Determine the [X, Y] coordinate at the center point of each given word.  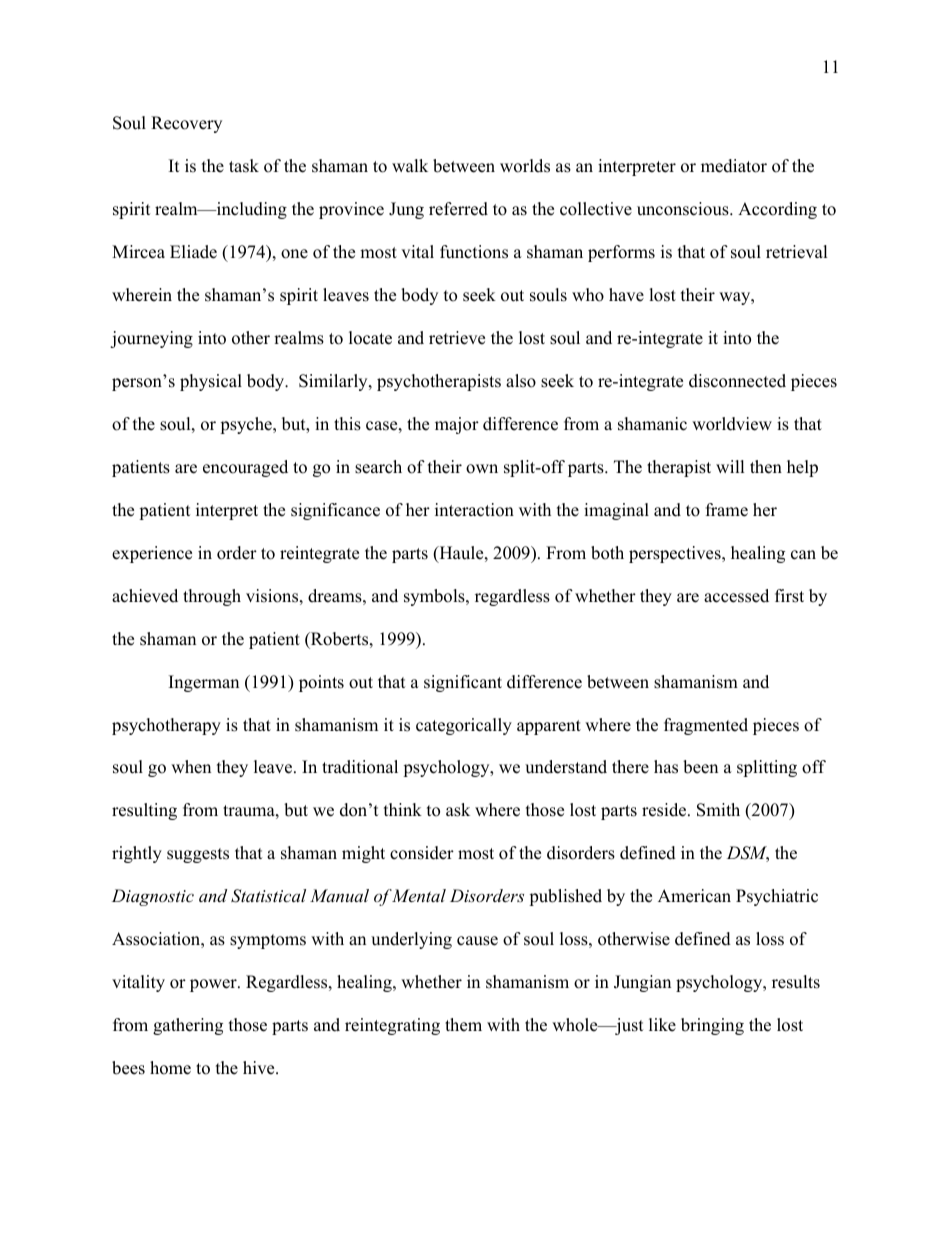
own [482, 469]
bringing [712, 1026]
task [244, 166]
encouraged [245, 468]
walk [410, 165]
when [191, 767]
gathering [188, 1026]
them [463, 1025]
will [730, 466]
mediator [734, 166]
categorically [464, 726]
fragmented [706, 726]
